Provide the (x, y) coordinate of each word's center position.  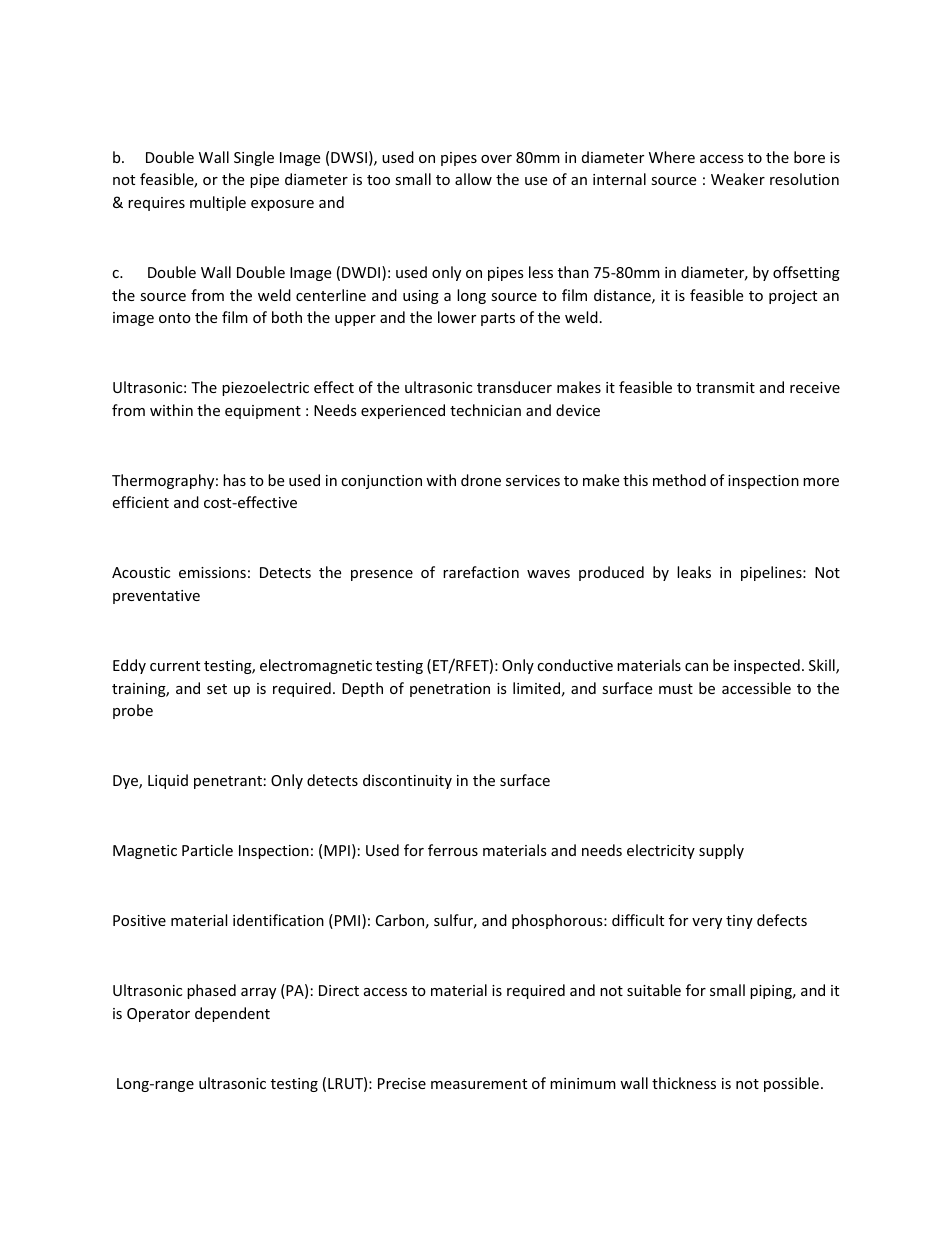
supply (721, 851)
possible (791, 1084)
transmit (725, 387)
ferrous (453, 850)
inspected (767, 666)
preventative (156, 597)
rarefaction (481, 572)
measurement (479, 1084)
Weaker (738, 179)
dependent (232, 1014)
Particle (207, 850)
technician (485, 410)
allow (473, 179)
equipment (263, 412)
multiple (218, 203)
